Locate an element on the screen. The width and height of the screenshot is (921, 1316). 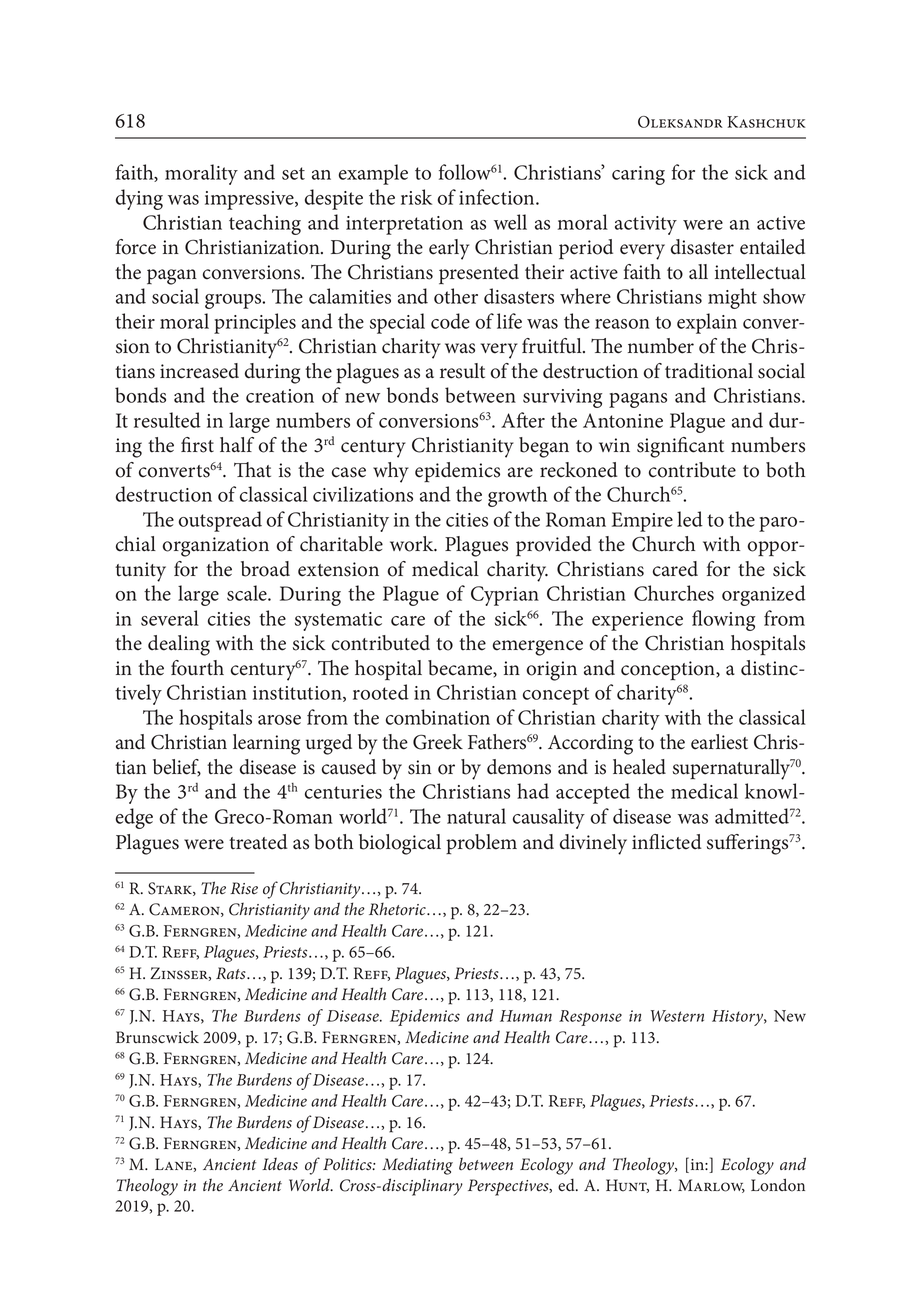
Greek is located at coordinates (438, 742).
